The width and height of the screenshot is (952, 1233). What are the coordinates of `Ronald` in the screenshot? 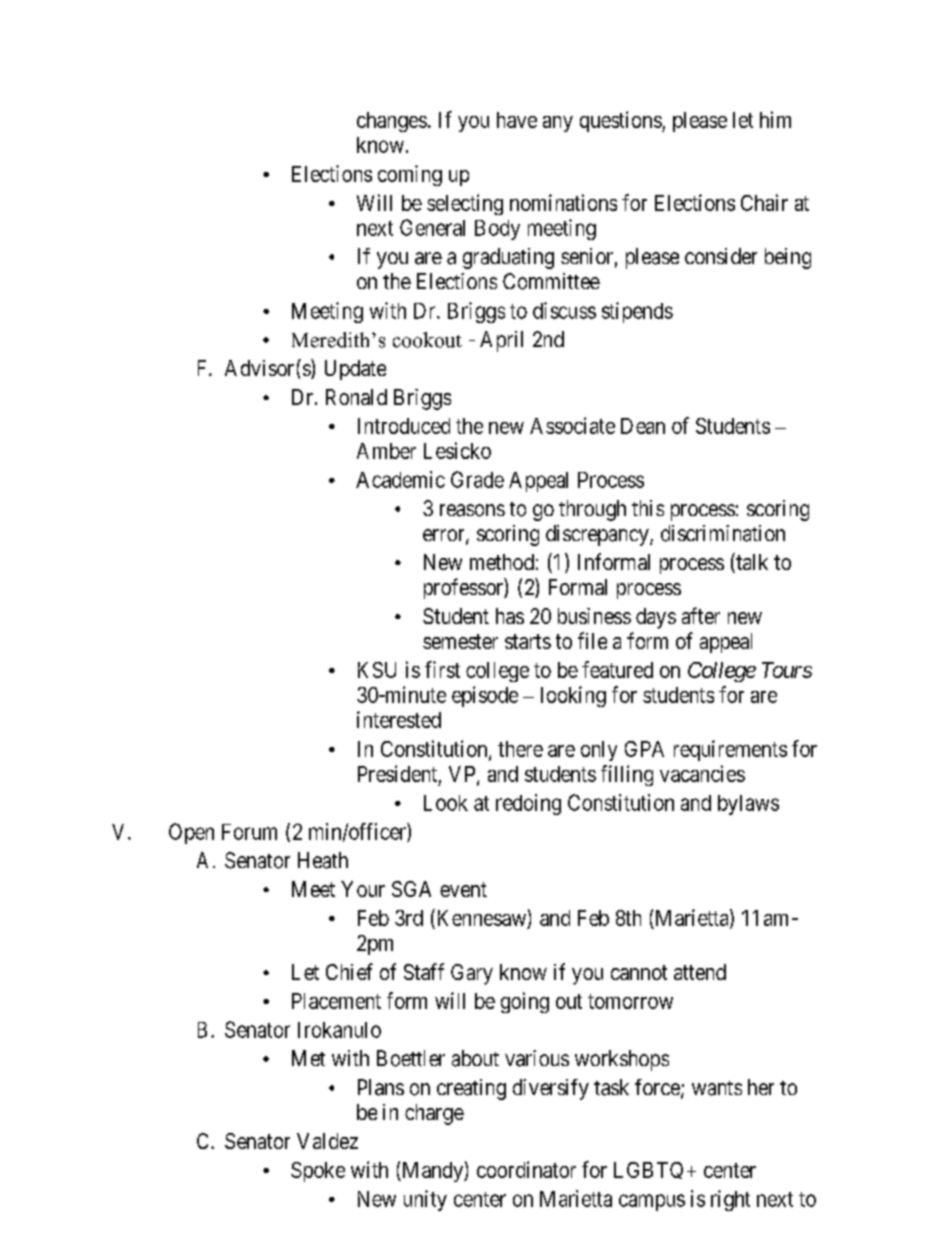 It's located at (356, 397).
